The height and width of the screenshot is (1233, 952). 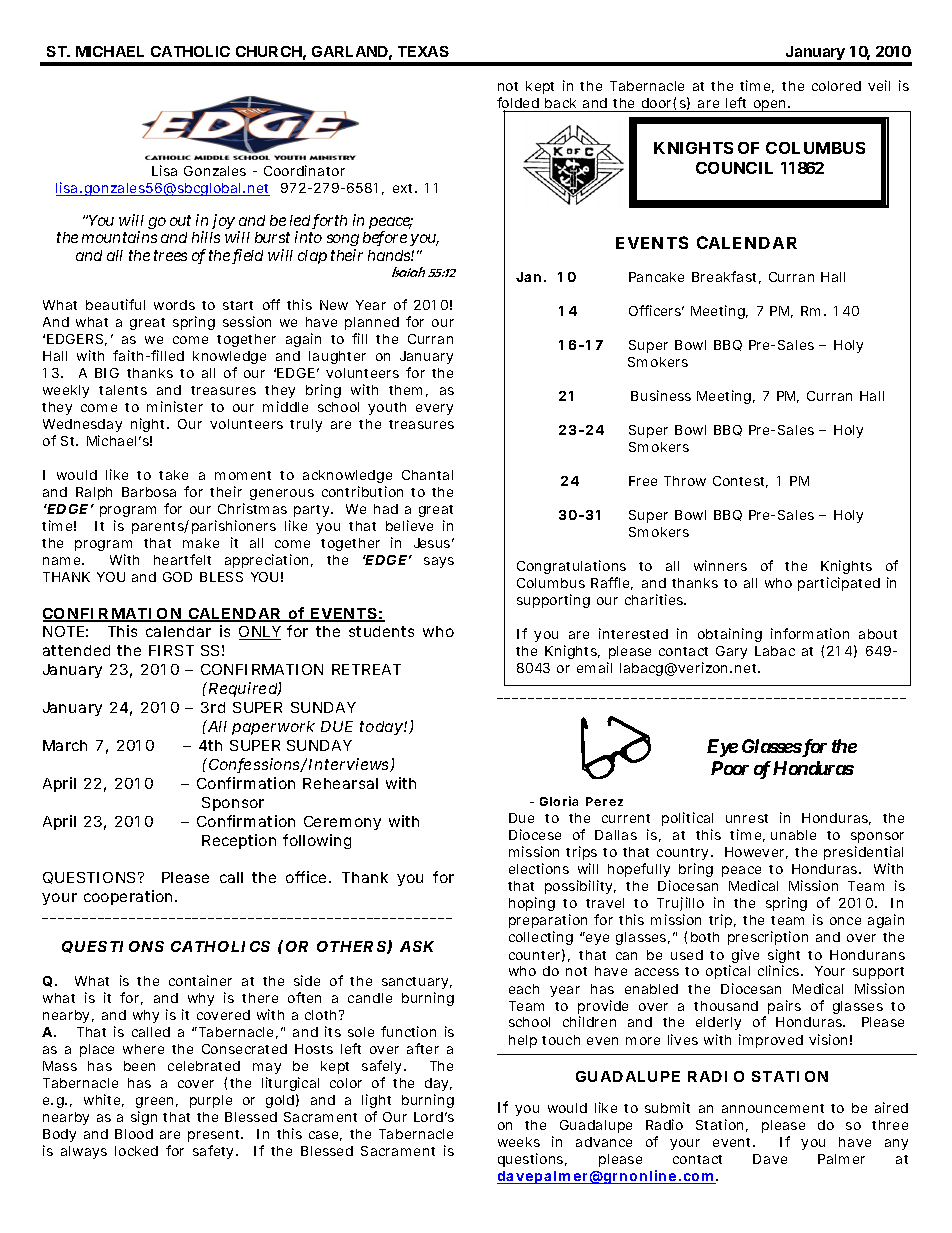 What do you see at coordinates (810, 633) in the screenshot?
I see `information` at bounding box center [810, 633].
